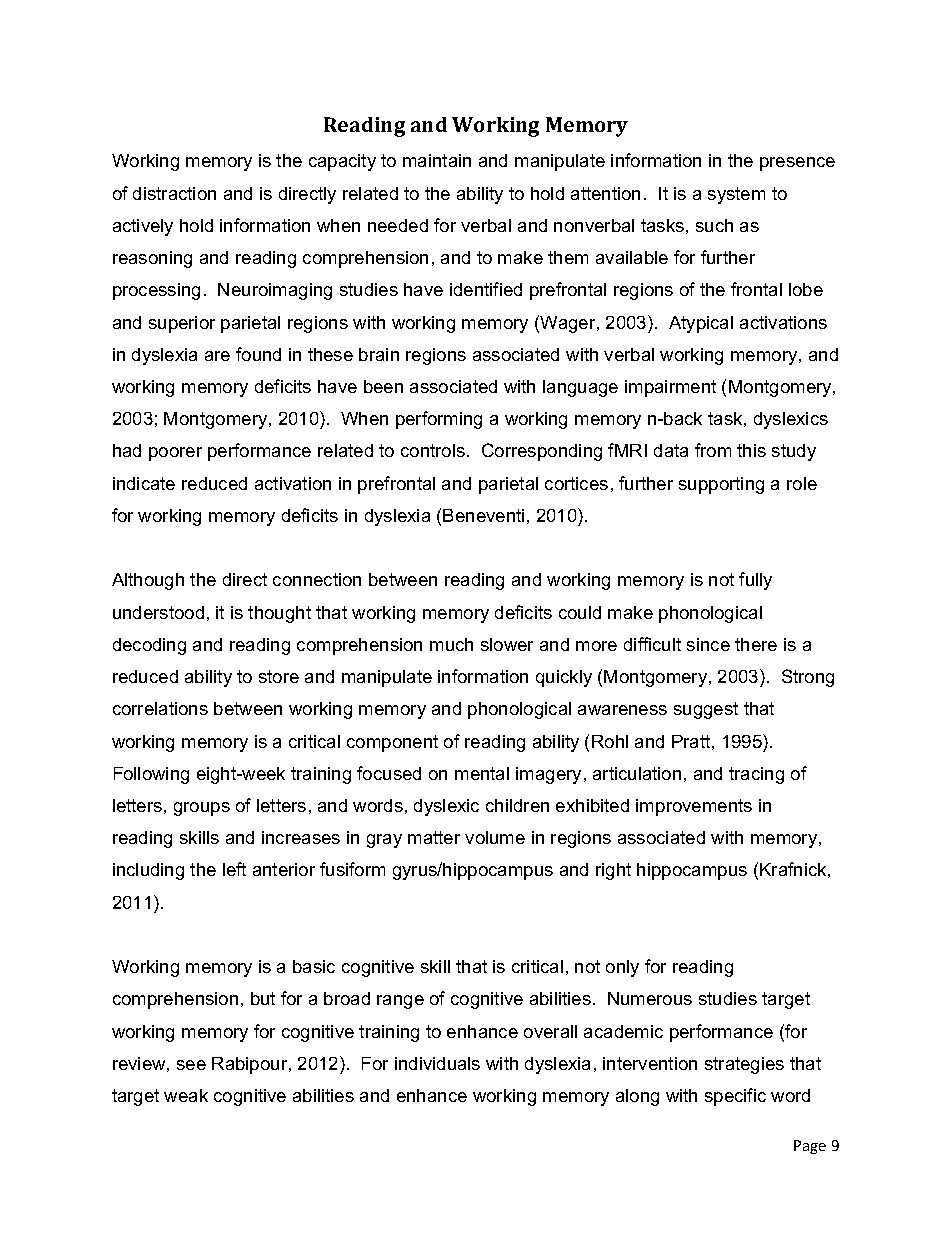 This screenshot has height=1233, width=952. Describe the element at coordinates (721, 485) in the screenshot. I see `supporting` at that location.
